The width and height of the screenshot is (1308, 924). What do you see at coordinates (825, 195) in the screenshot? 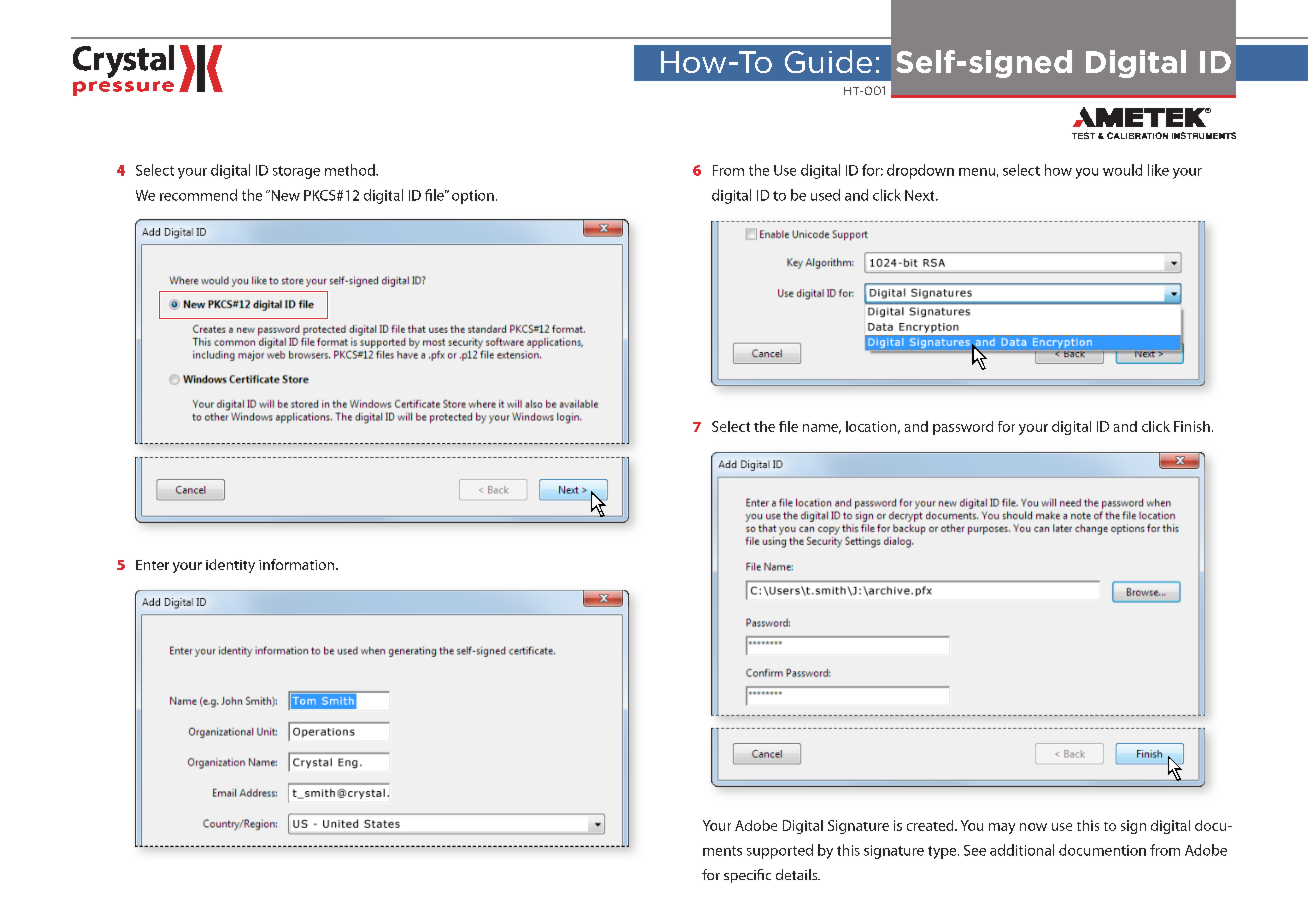
I see `used` at bounding box center [825, 195].
